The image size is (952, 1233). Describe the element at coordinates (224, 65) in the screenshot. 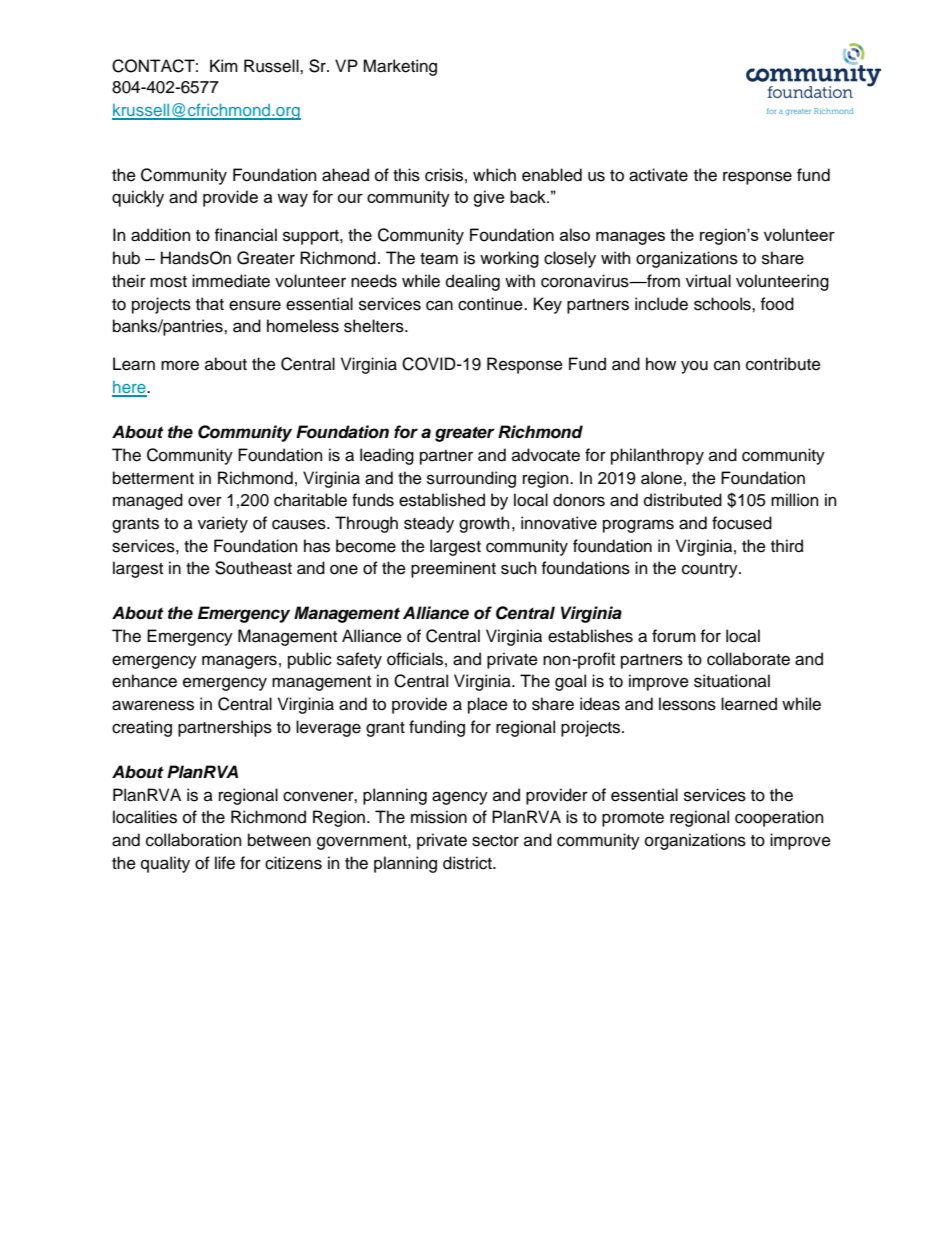

I see `Kim` at that location.
